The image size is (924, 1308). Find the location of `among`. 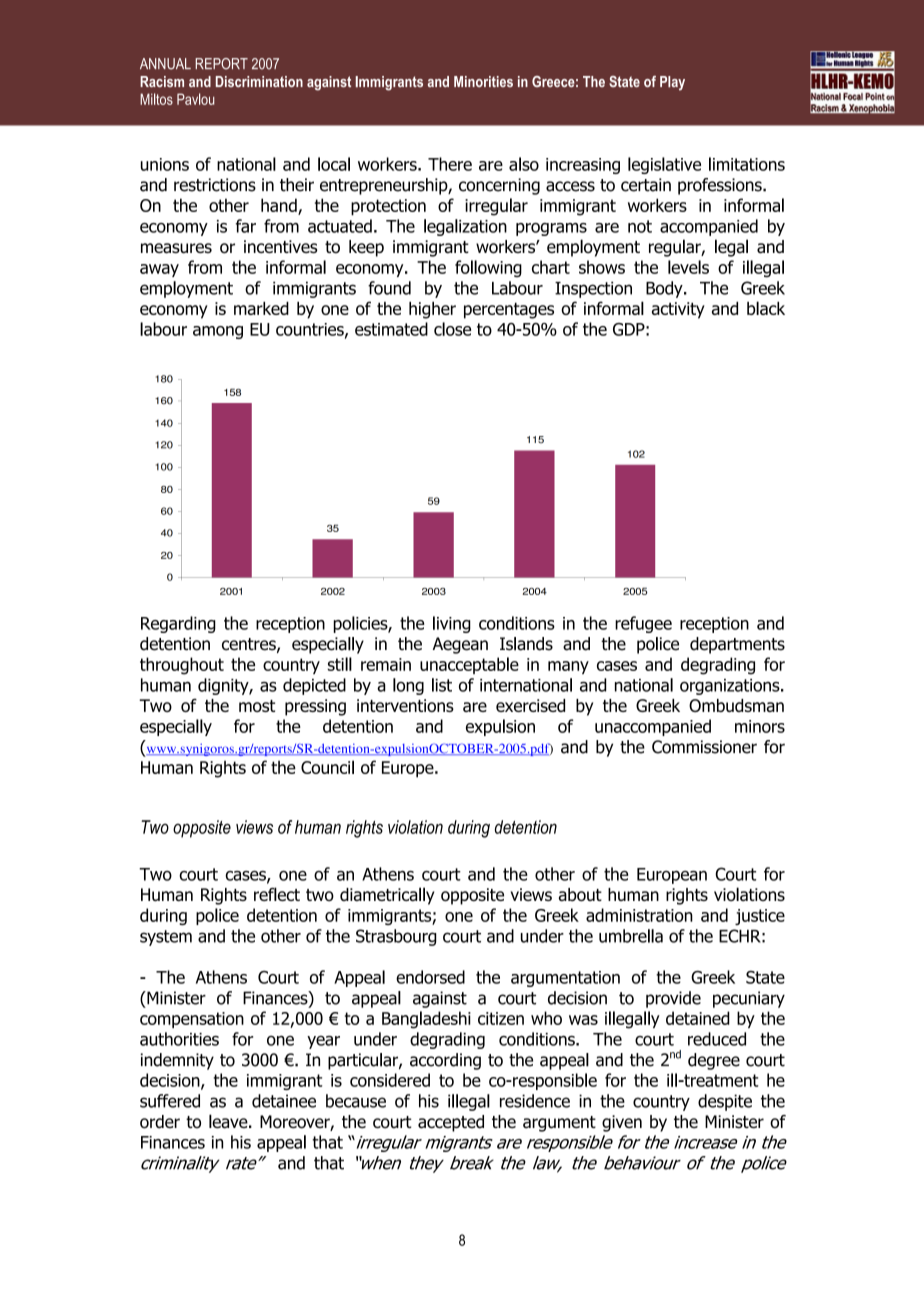

among is located at coordinates (218, 332).
